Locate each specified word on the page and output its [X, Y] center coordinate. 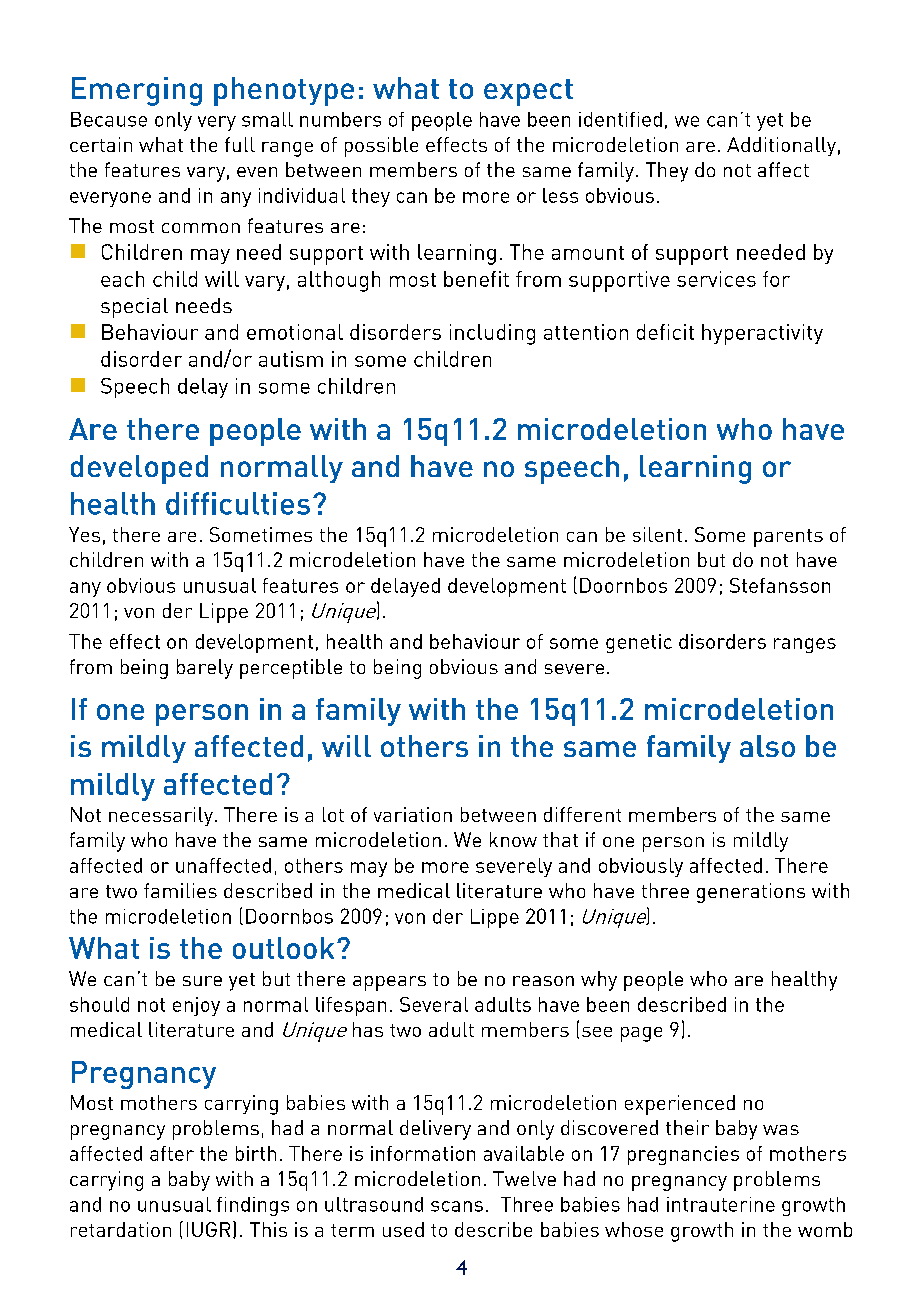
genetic [639, 643]
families [180, 890]
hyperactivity [762, 334]
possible [381, 147]
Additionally [781, 146]
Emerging [137, 91]
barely [205, 669]
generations [751, 893]
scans [457, 1206]
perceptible [291, 669]
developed [139, 469]
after [172, 1153]
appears [389, 983]
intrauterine [721, 1204]
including [492, 334]
